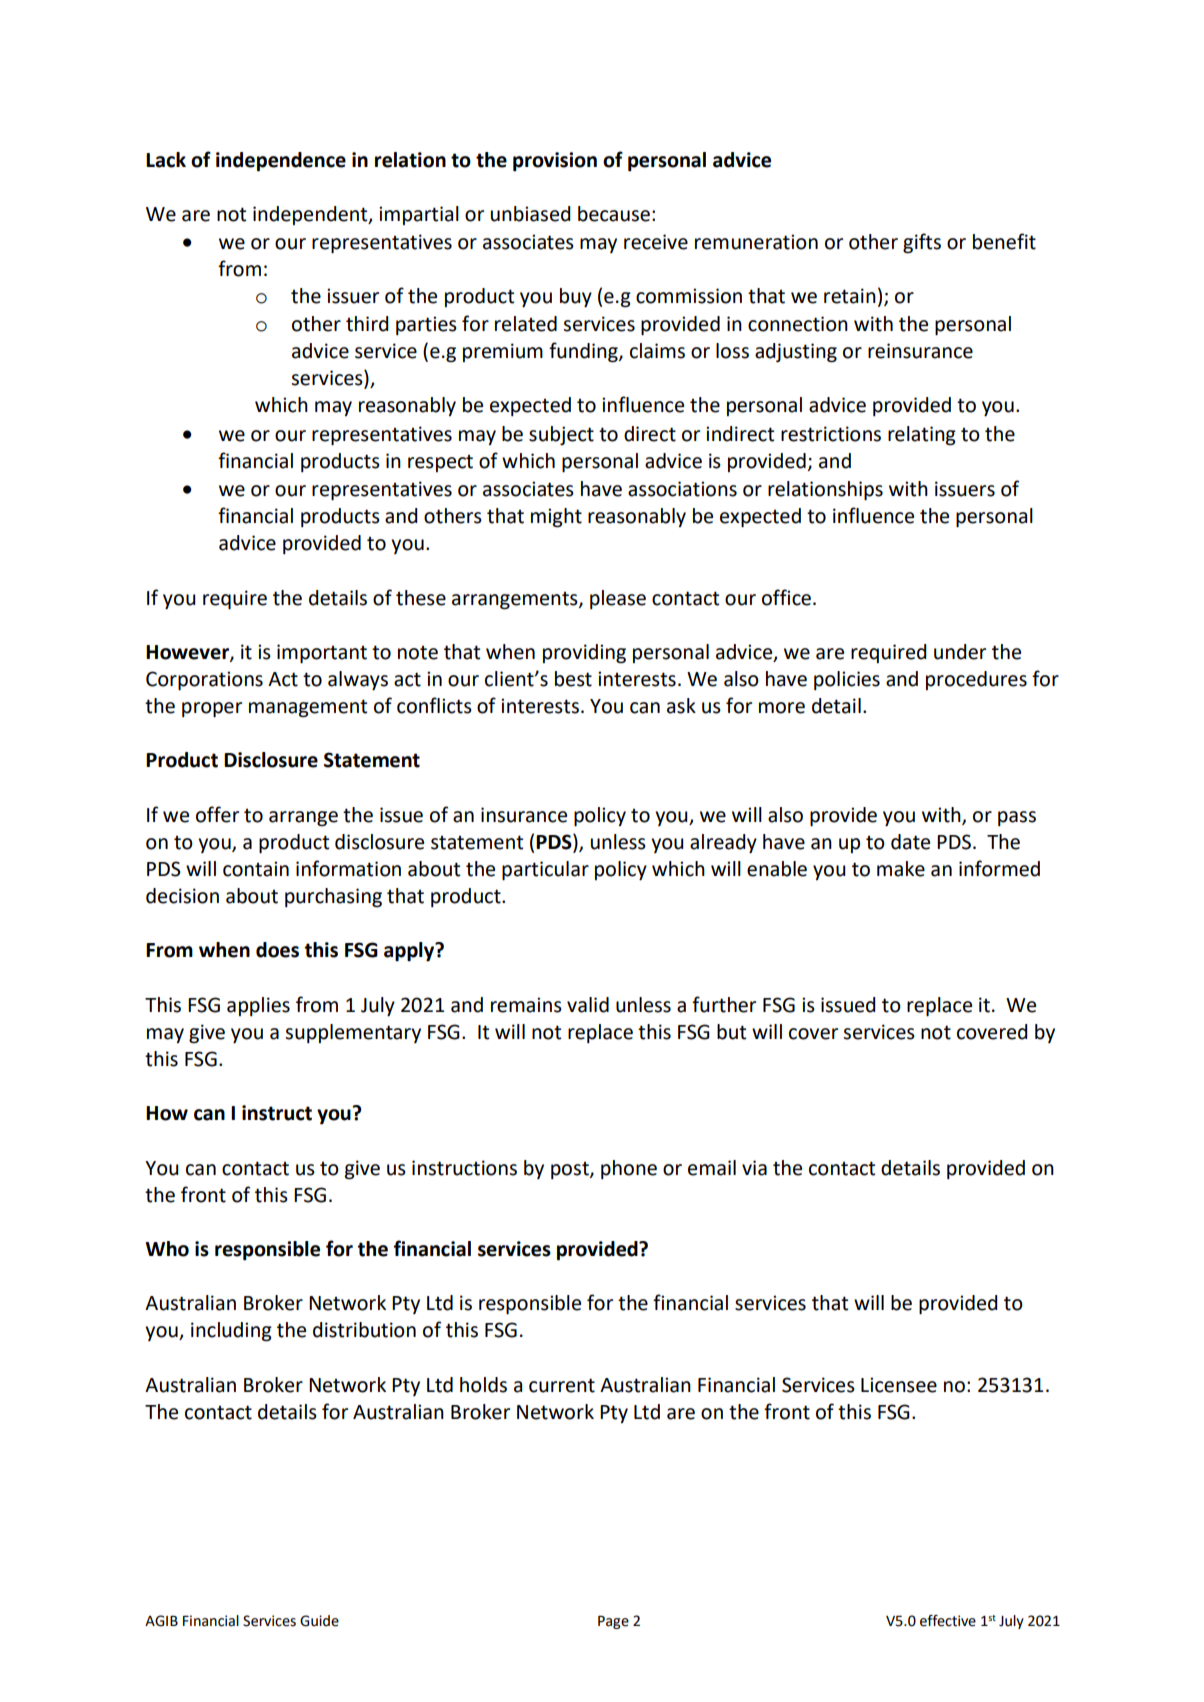 The height and width of the document is (1702, 1204). I want to click on Page, so click(613, 1622).
